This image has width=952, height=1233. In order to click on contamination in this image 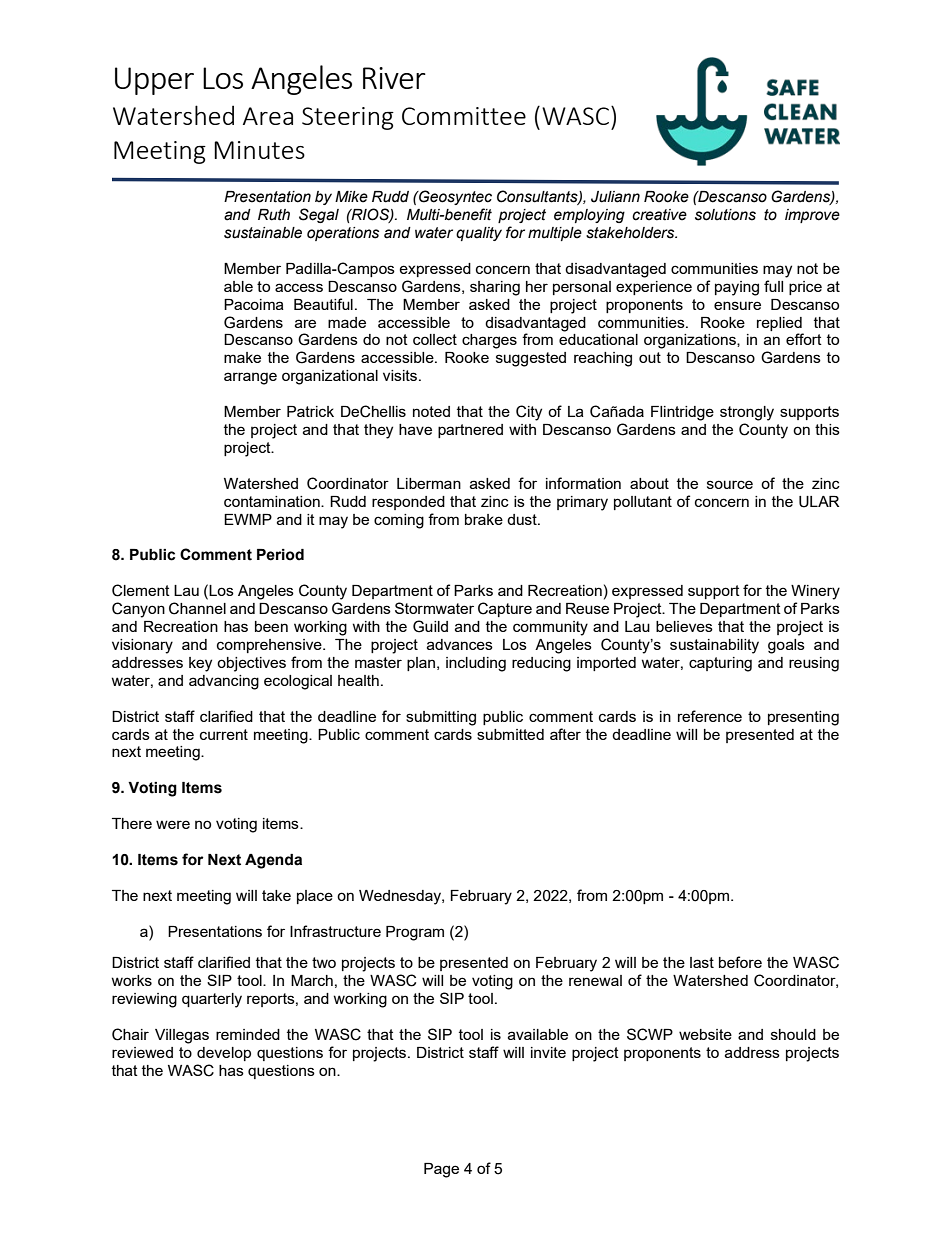, I will do `click(273, 501)`.
